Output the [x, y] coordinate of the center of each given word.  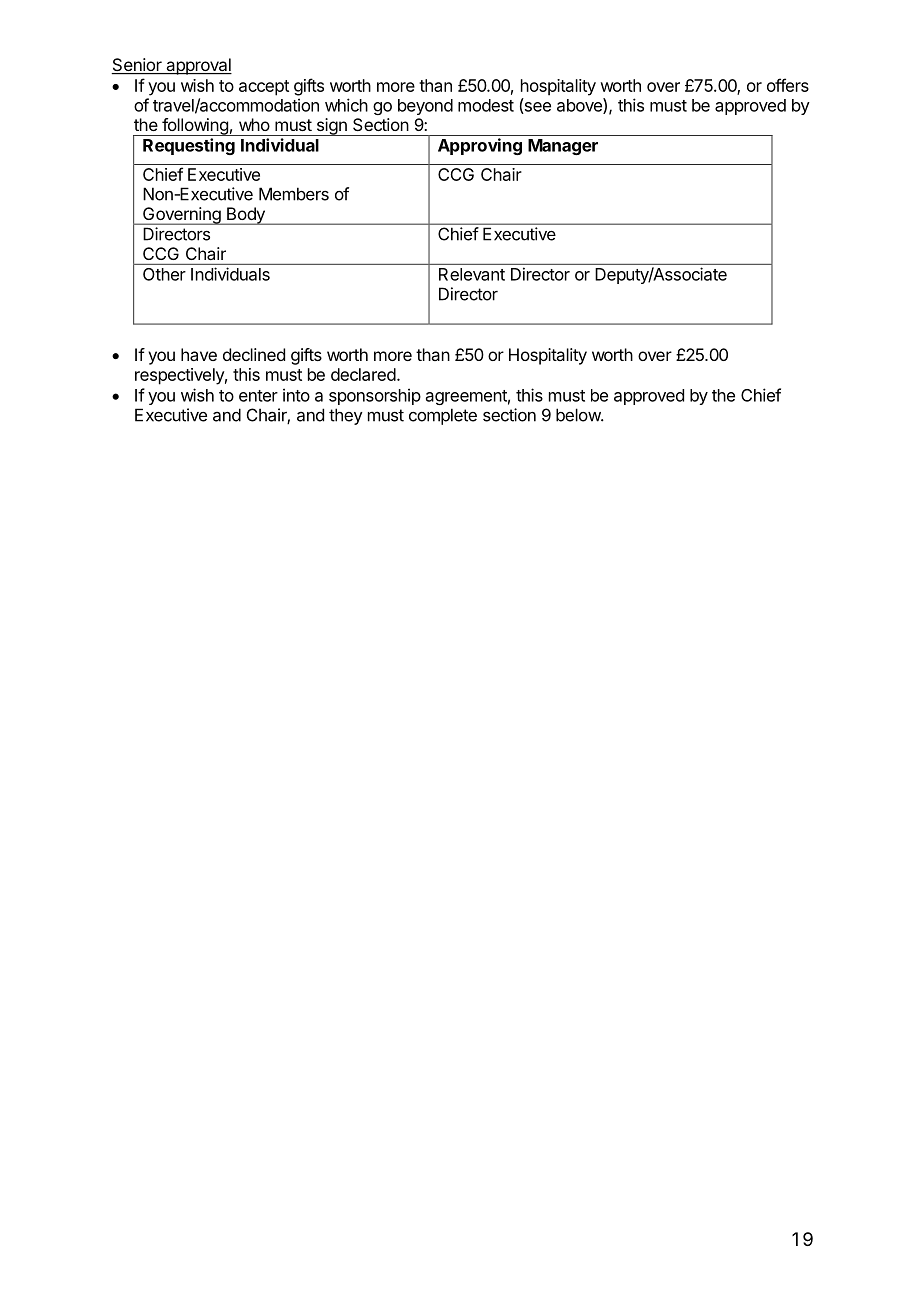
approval [198, 66]
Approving [480, 146]
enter [258, 396]
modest [486, 105]
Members [294, 194]
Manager [563, 147]
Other [164, 274]
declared [363, 374]
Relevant [472, 274]
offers [788, 85]
